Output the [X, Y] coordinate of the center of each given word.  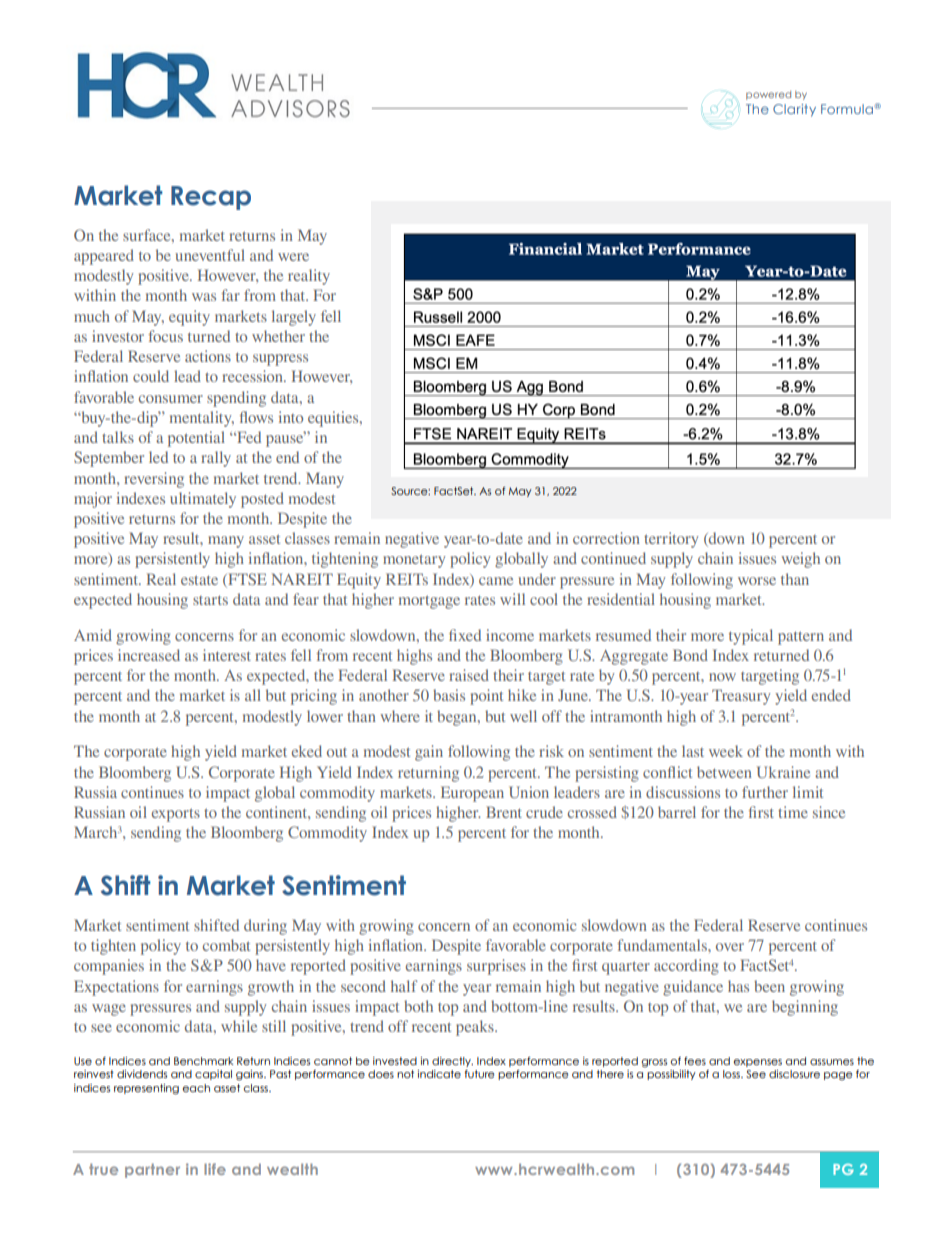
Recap [211, 198]
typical [751, 637]
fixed [465, 635]
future [479, 1074]
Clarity [794, 110]
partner [152, 1170]
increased [149, 655]
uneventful [210, 255]
